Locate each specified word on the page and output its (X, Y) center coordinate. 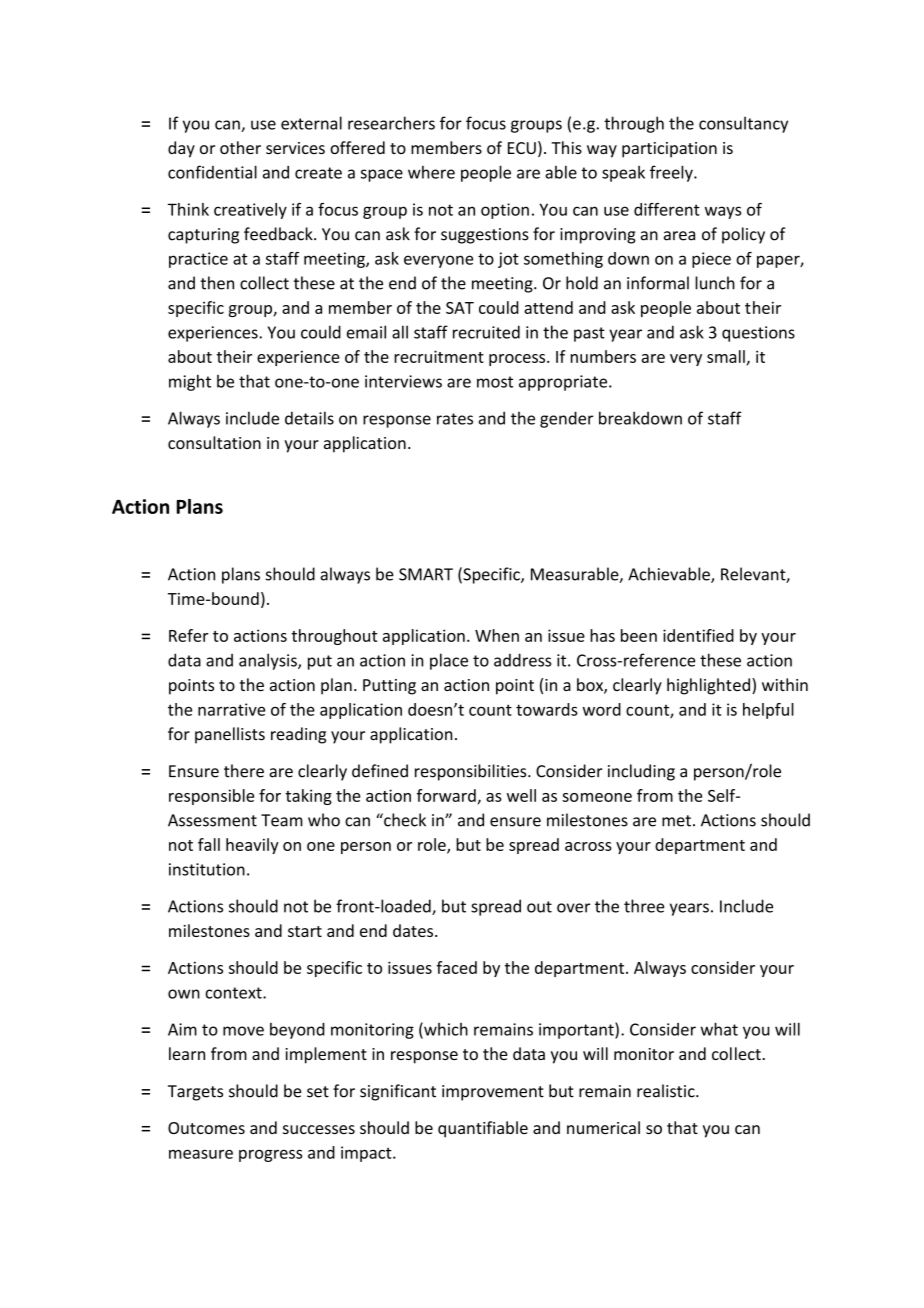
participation (669, 150)
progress (270, 1155)
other (240, 147)
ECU (522, 148)
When (497, 635)
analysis (269, 661)
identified (698, 635)
